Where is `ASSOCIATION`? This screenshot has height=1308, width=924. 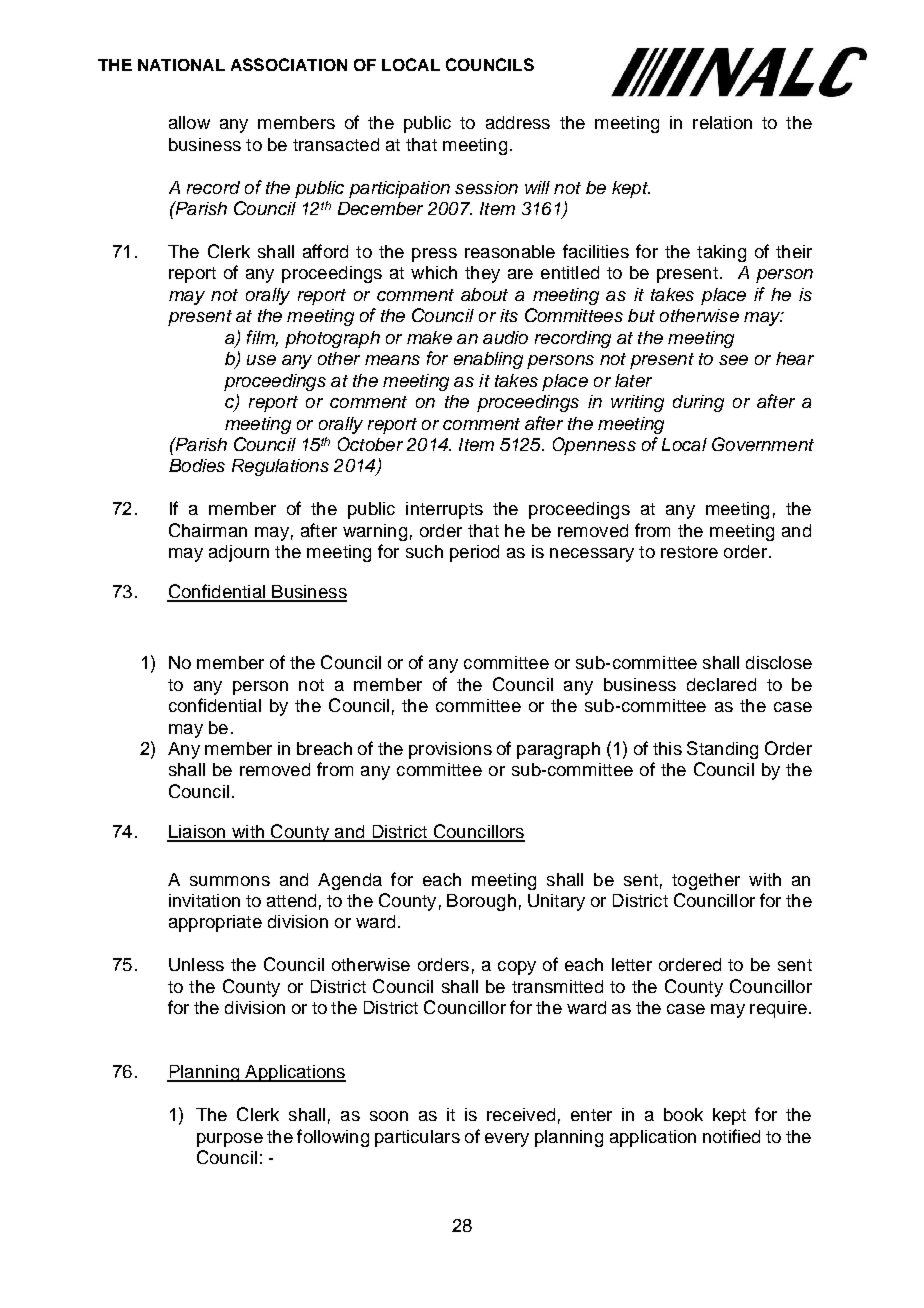 ASSOCIATION is located at coordinates (289, 64).
